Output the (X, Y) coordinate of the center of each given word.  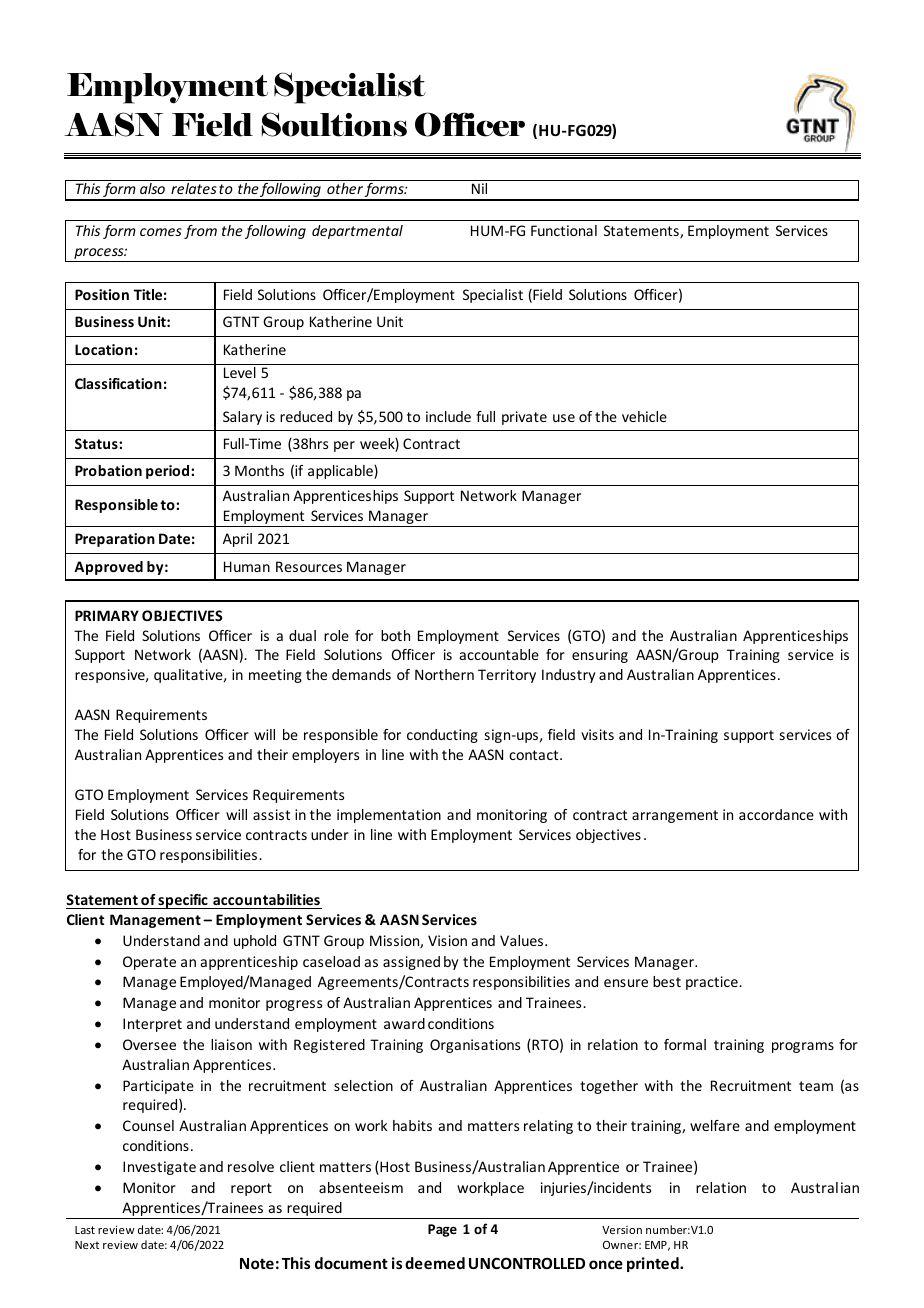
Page (442, 1230)
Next (87, 1245)
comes (161, 232)
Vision (447, 940)
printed (654, 1264)
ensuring (600, 656)
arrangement (675, 816)
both (395, 635)
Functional (564, 230)
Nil (479, 188)
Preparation (115, 540)
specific (183, 901)
